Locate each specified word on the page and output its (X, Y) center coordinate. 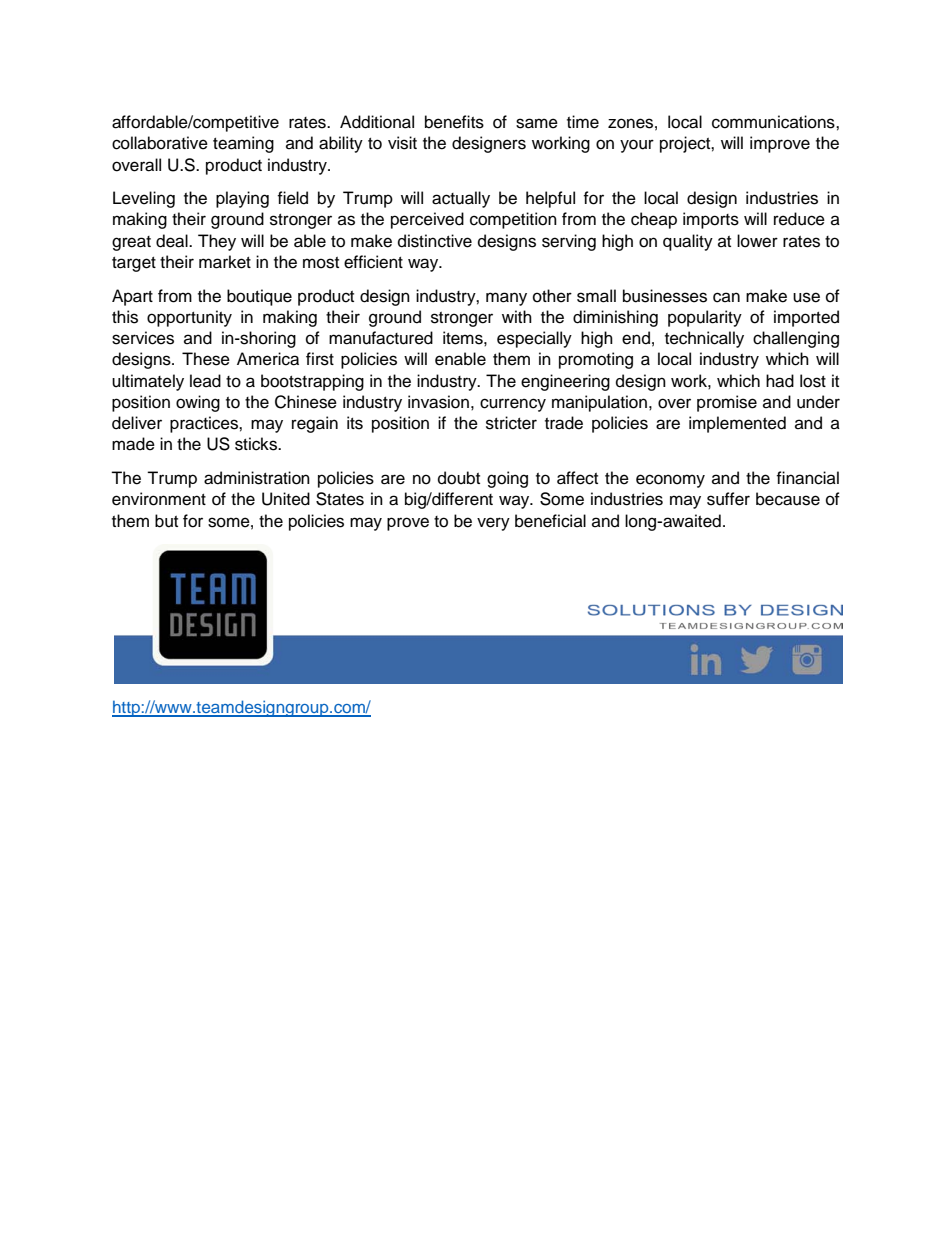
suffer (728, 499)
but (166, 521)
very (493, 524)
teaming (243, 144)
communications (774, 122)
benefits (454, 122)
